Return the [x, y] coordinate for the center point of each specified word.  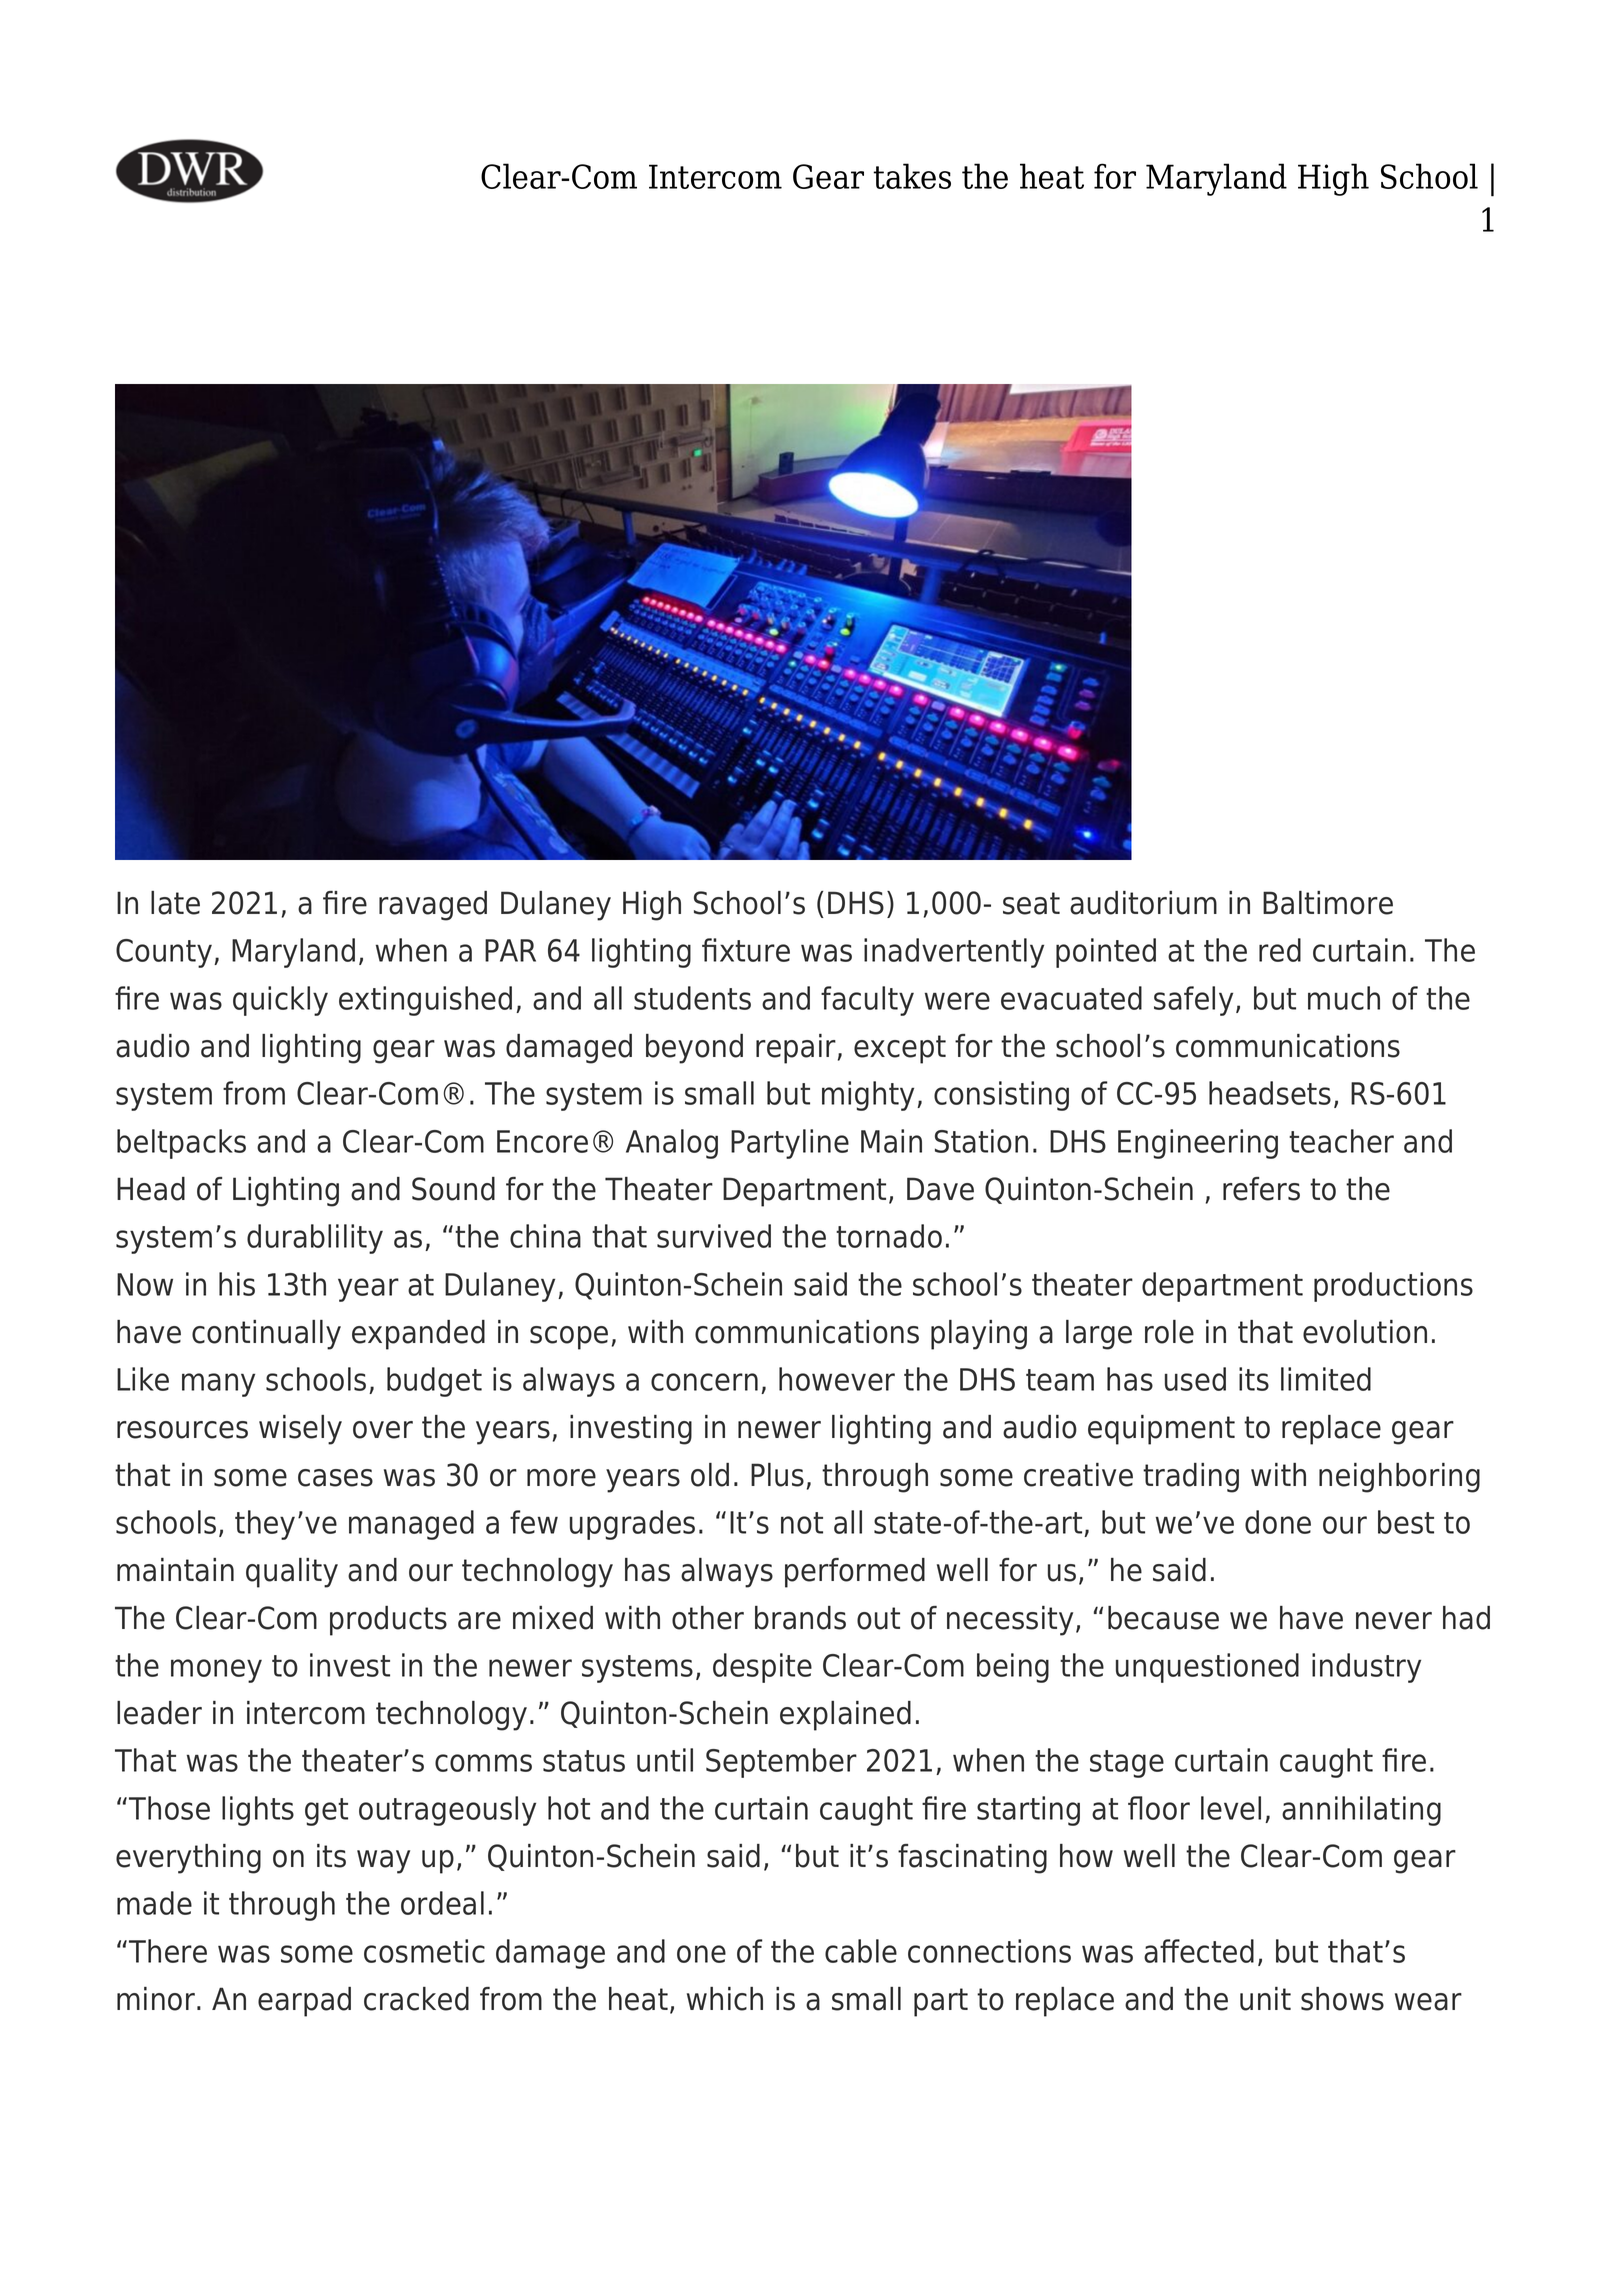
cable [861, 1951]
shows [1342, 1999]
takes [912, 176]
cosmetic [424, 1951]
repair [796, 1049]
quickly [280, 1001]
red [1280, 950]
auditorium [1143, 903]
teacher [1341, 1141]
